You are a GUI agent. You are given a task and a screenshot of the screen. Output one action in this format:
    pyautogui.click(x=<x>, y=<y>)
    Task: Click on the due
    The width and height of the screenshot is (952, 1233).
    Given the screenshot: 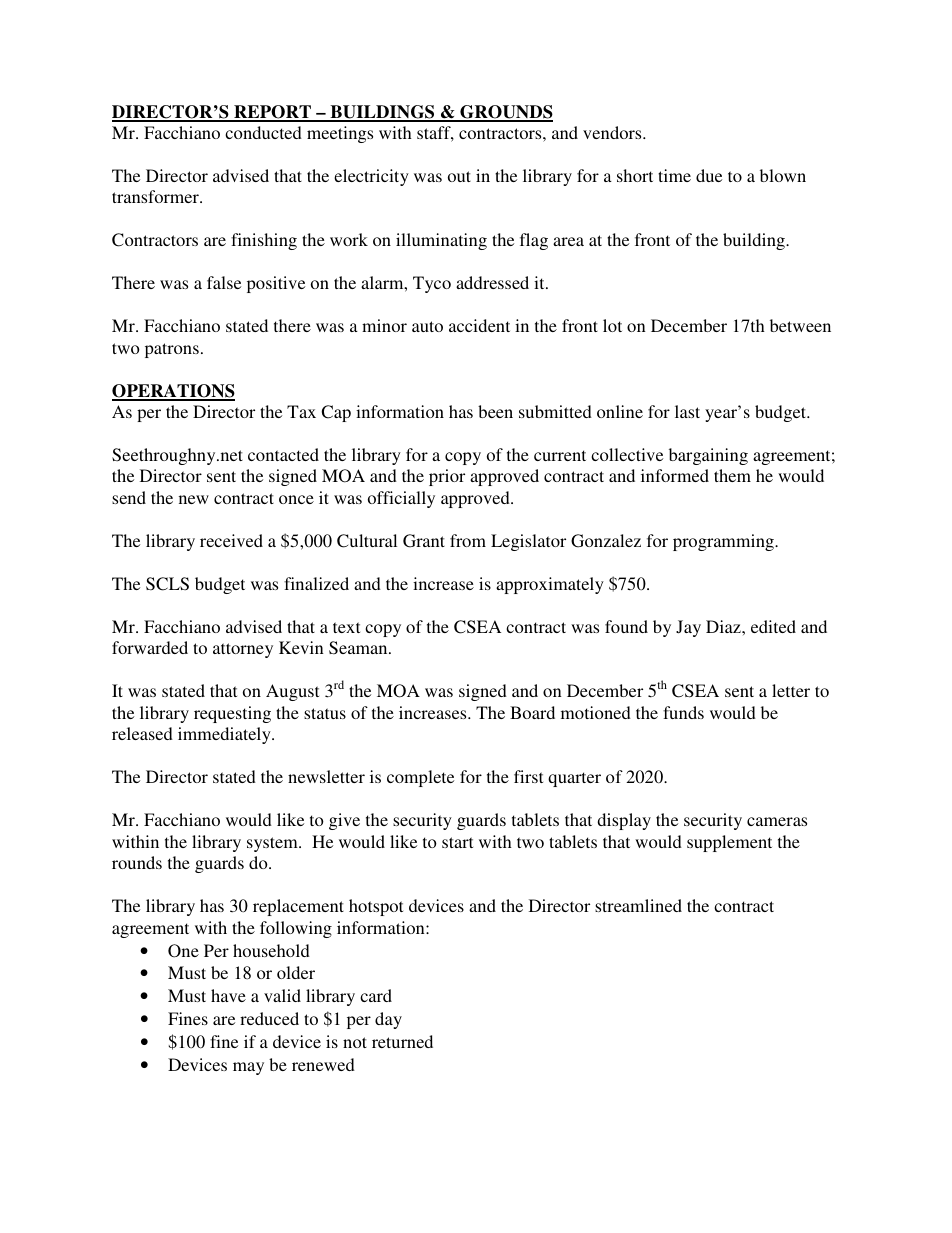 What is the action you would take?
    pyautogui.click(x=709, y=175)
